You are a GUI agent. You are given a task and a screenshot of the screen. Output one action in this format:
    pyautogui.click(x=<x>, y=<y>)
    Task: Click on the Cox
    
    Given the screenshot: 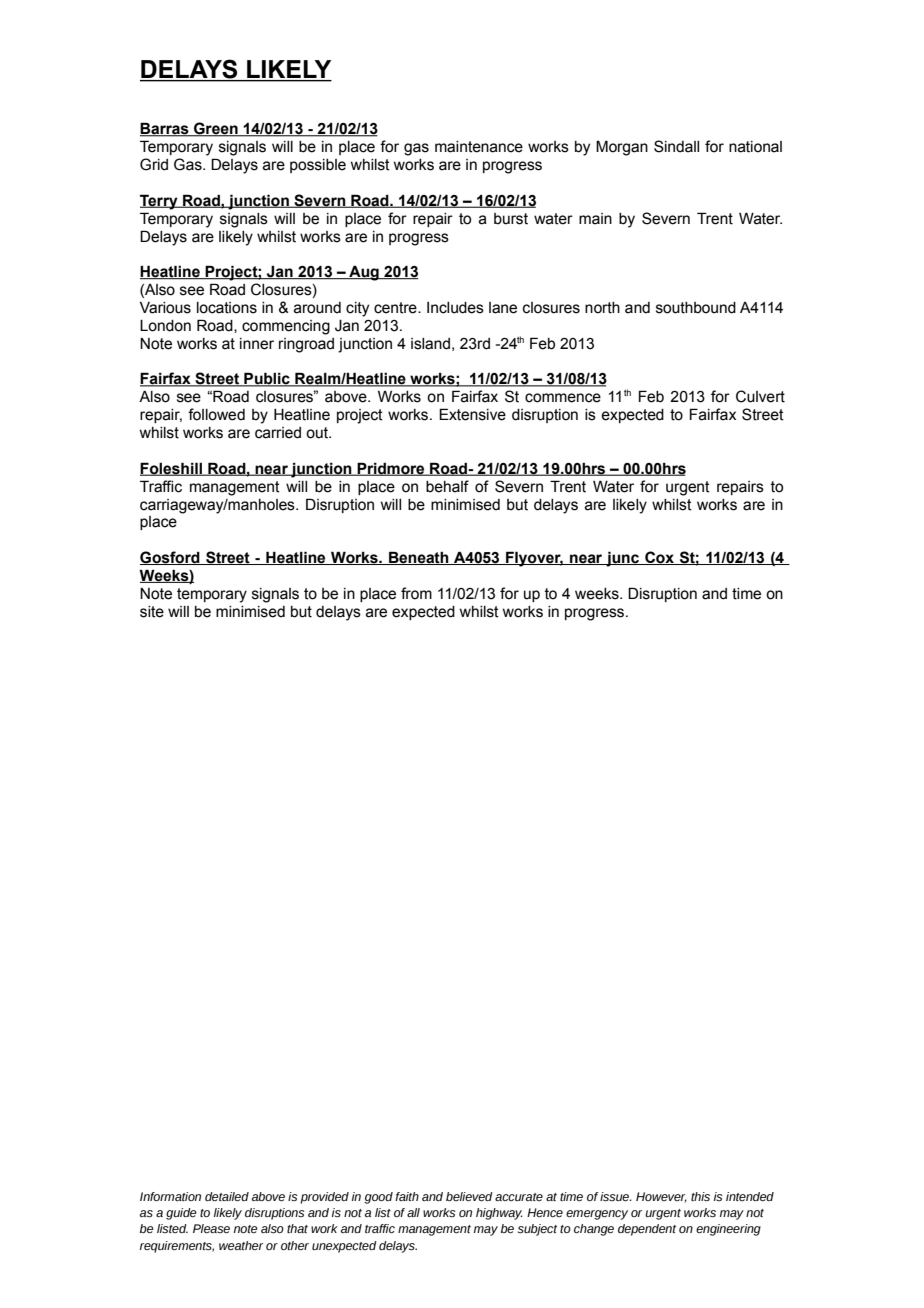 What is the action you would take?
    pyautogui.click(x=659, y=558)
